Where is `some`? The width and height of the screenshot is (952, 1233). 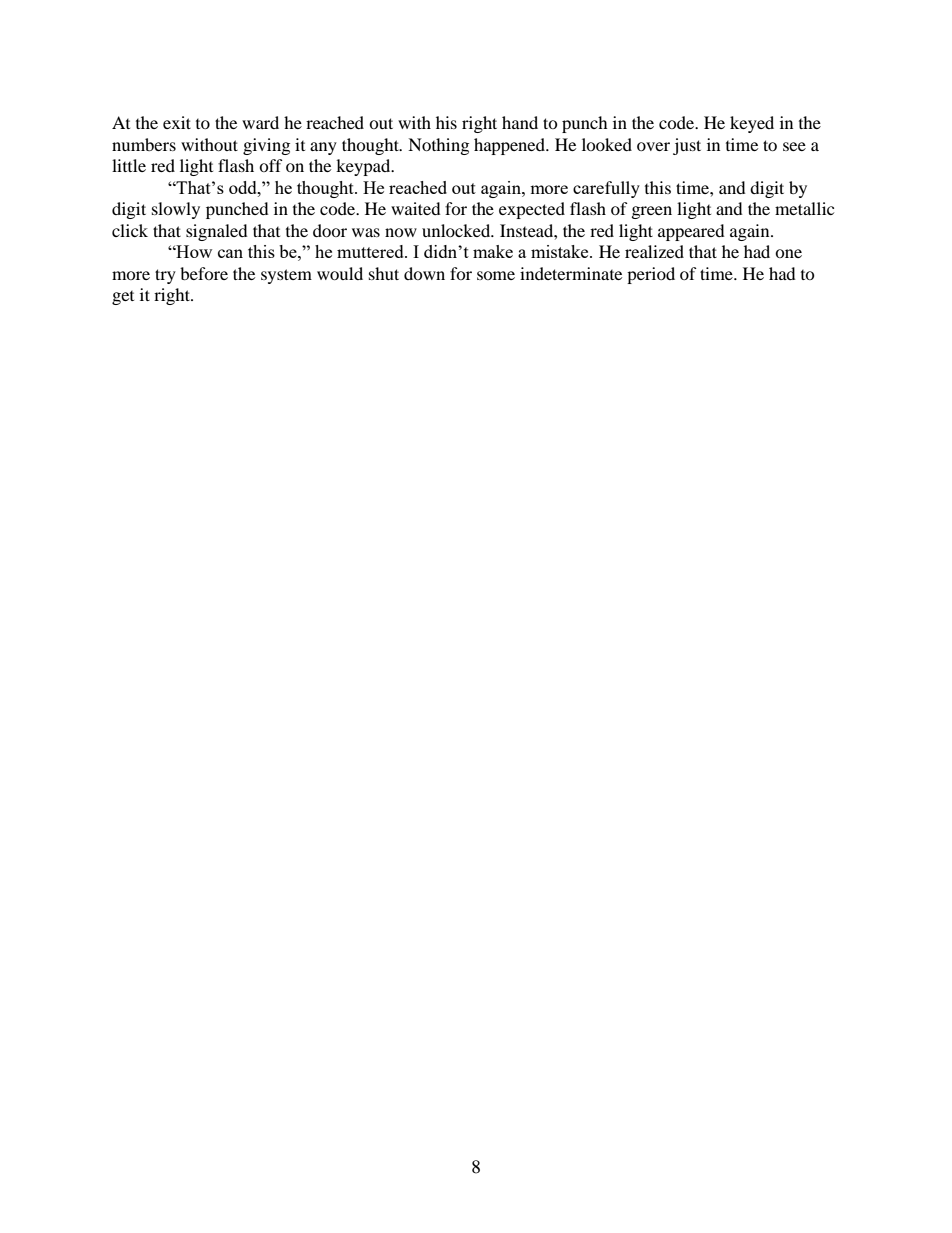
some is located at coordinates (496, 275).
